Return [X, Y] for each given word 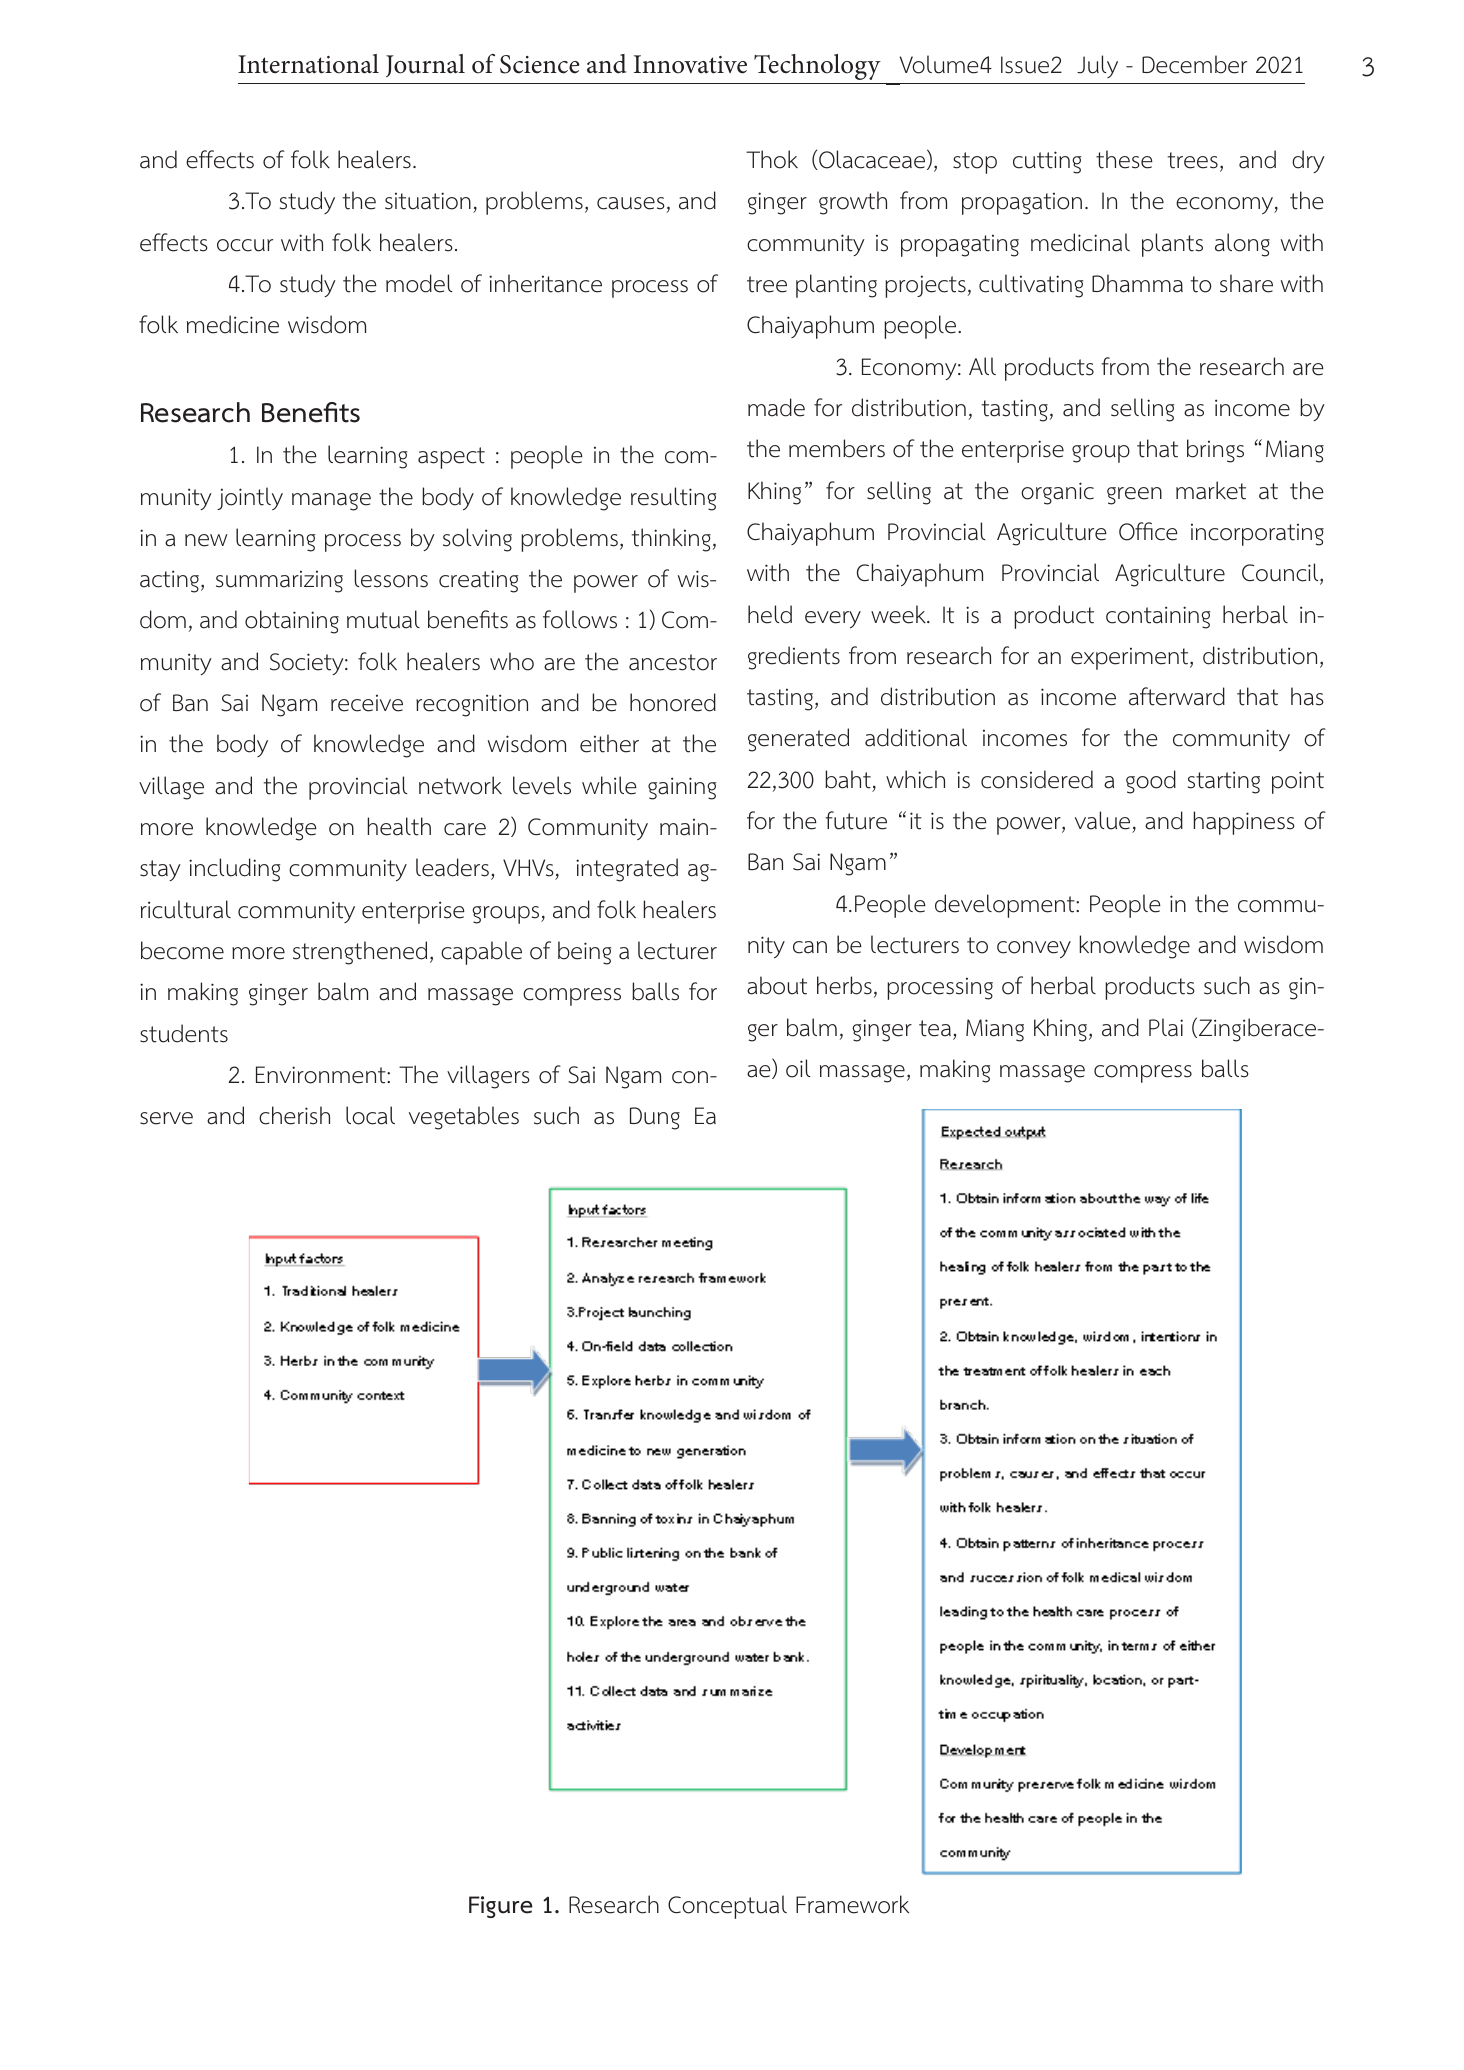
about [777, 985]
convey [1034, 949]
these [1124, 159]
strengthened [360, 953]
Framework [852, 1904]
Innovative [690, 64]
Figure [501, 1907]
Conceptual [727, 1907]
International [308, 64]
